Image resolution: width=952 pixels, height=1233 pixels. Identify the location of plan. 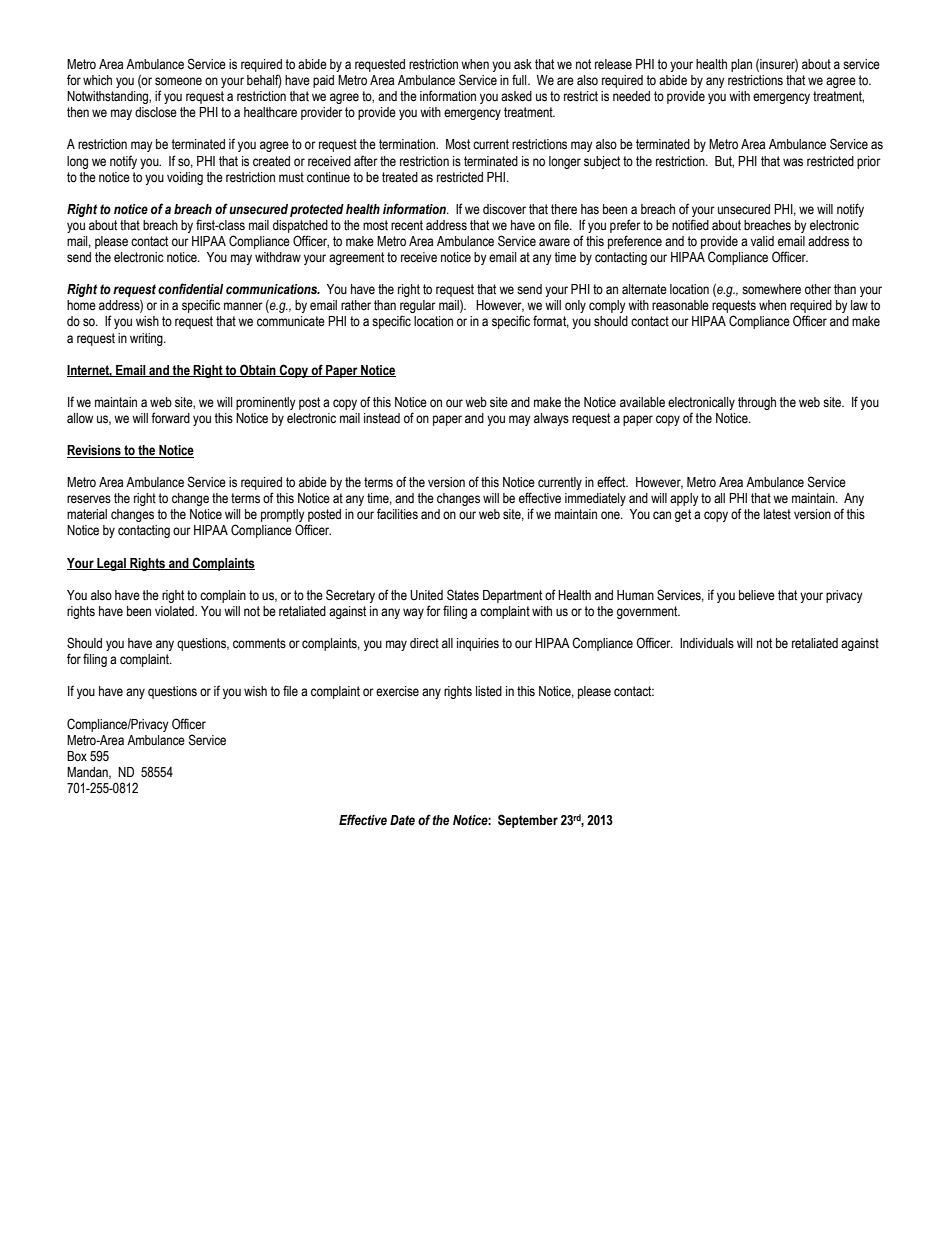
(741, 65).
